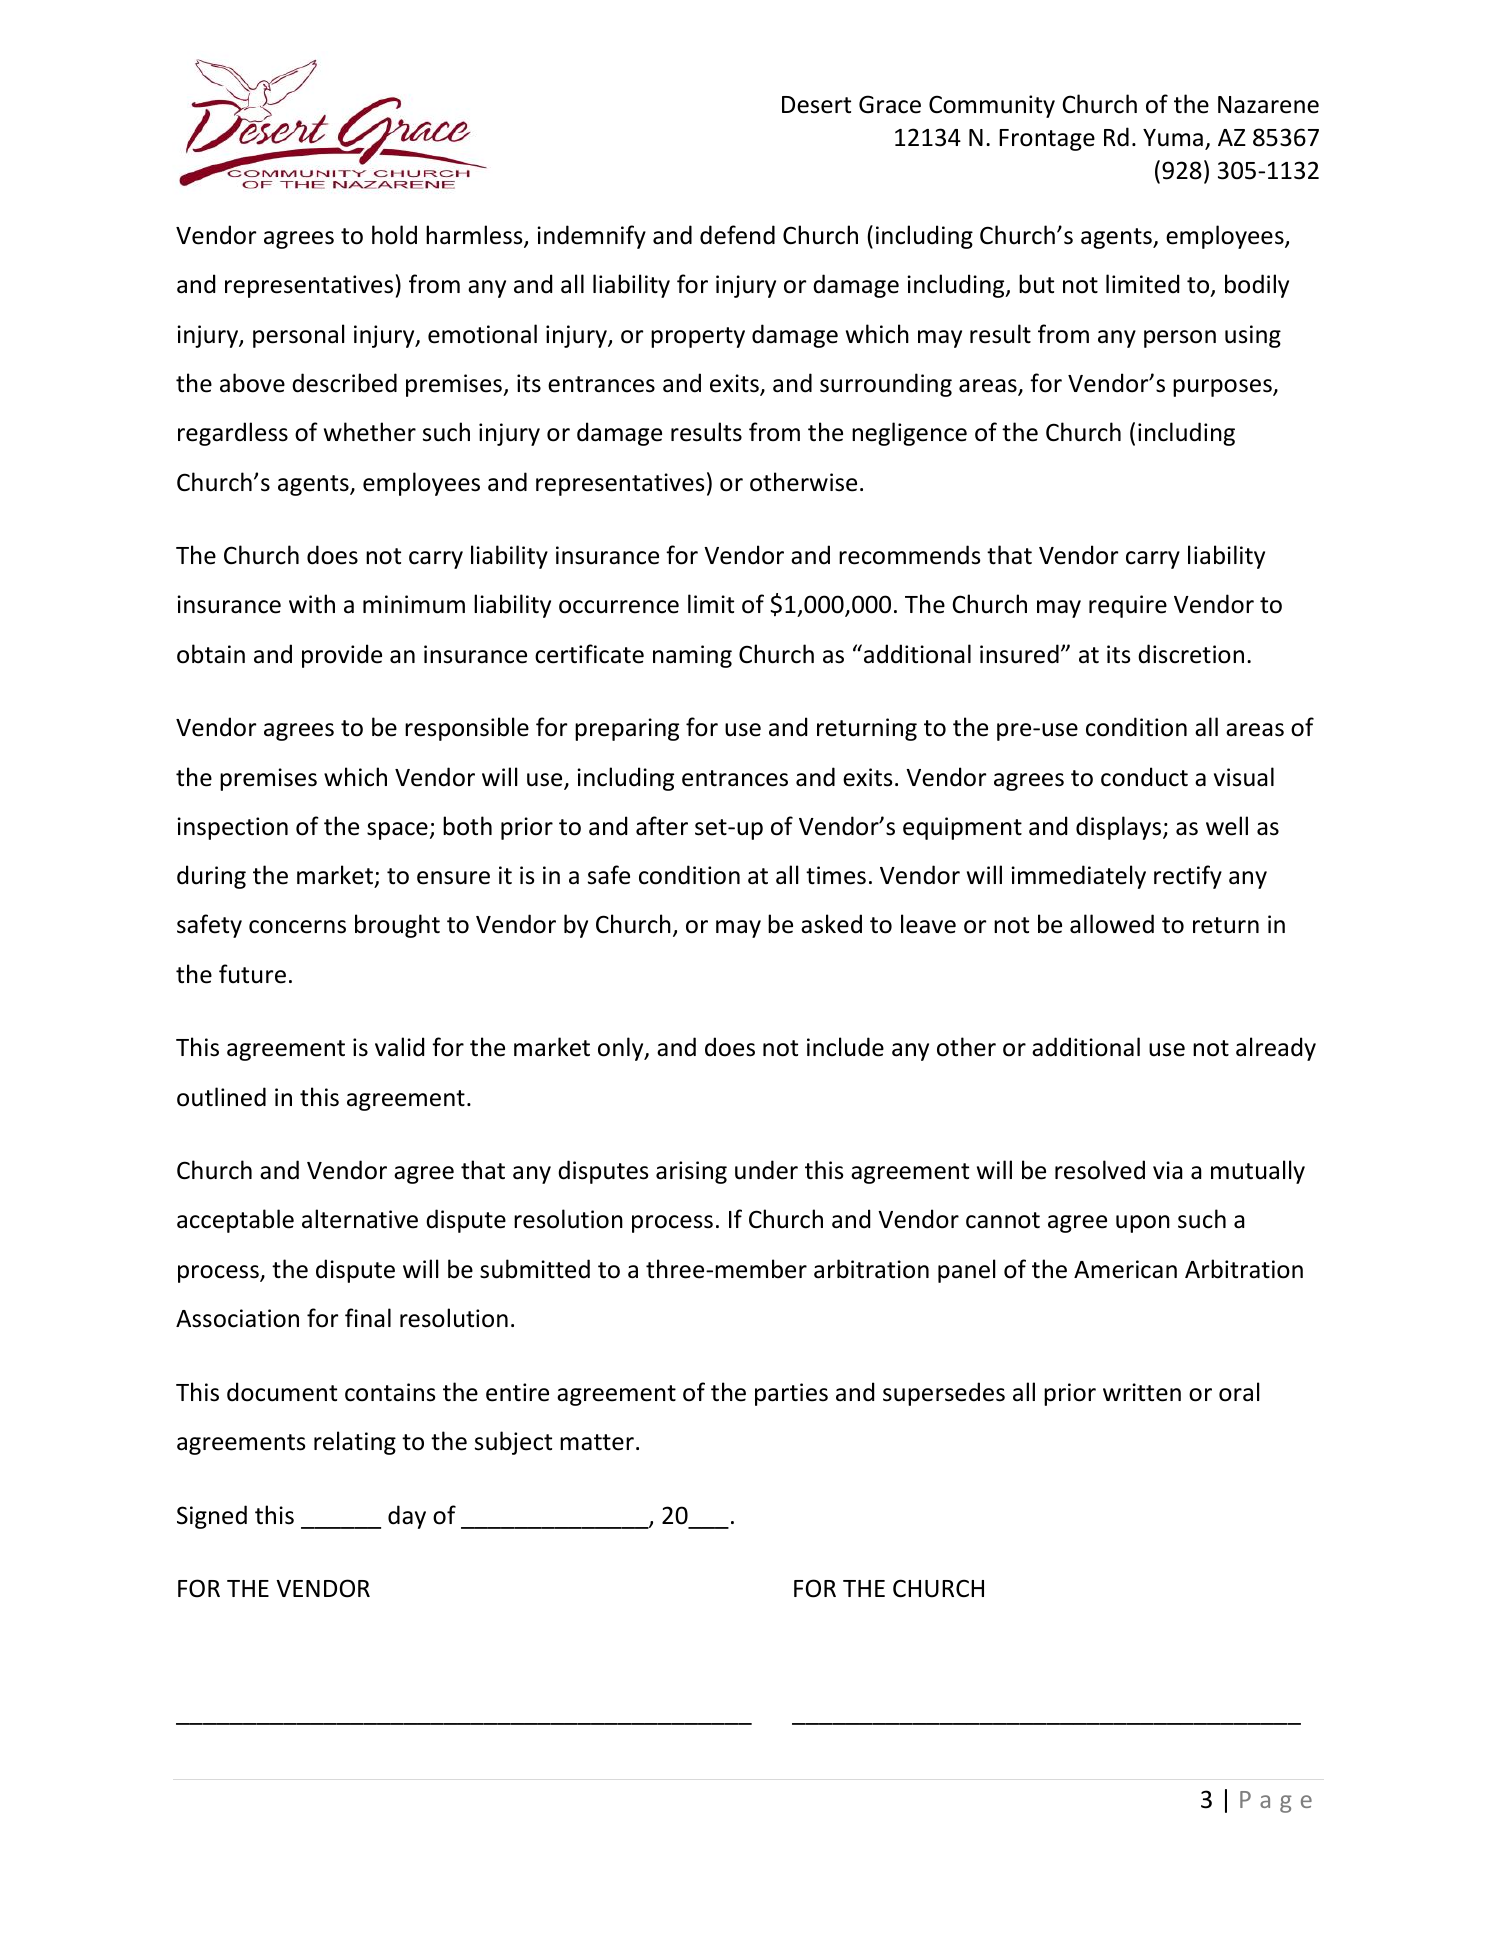 Image resolution: width=1496 pixels, height=1936 pixels. I want to click on displays, so click(1120, 828).
